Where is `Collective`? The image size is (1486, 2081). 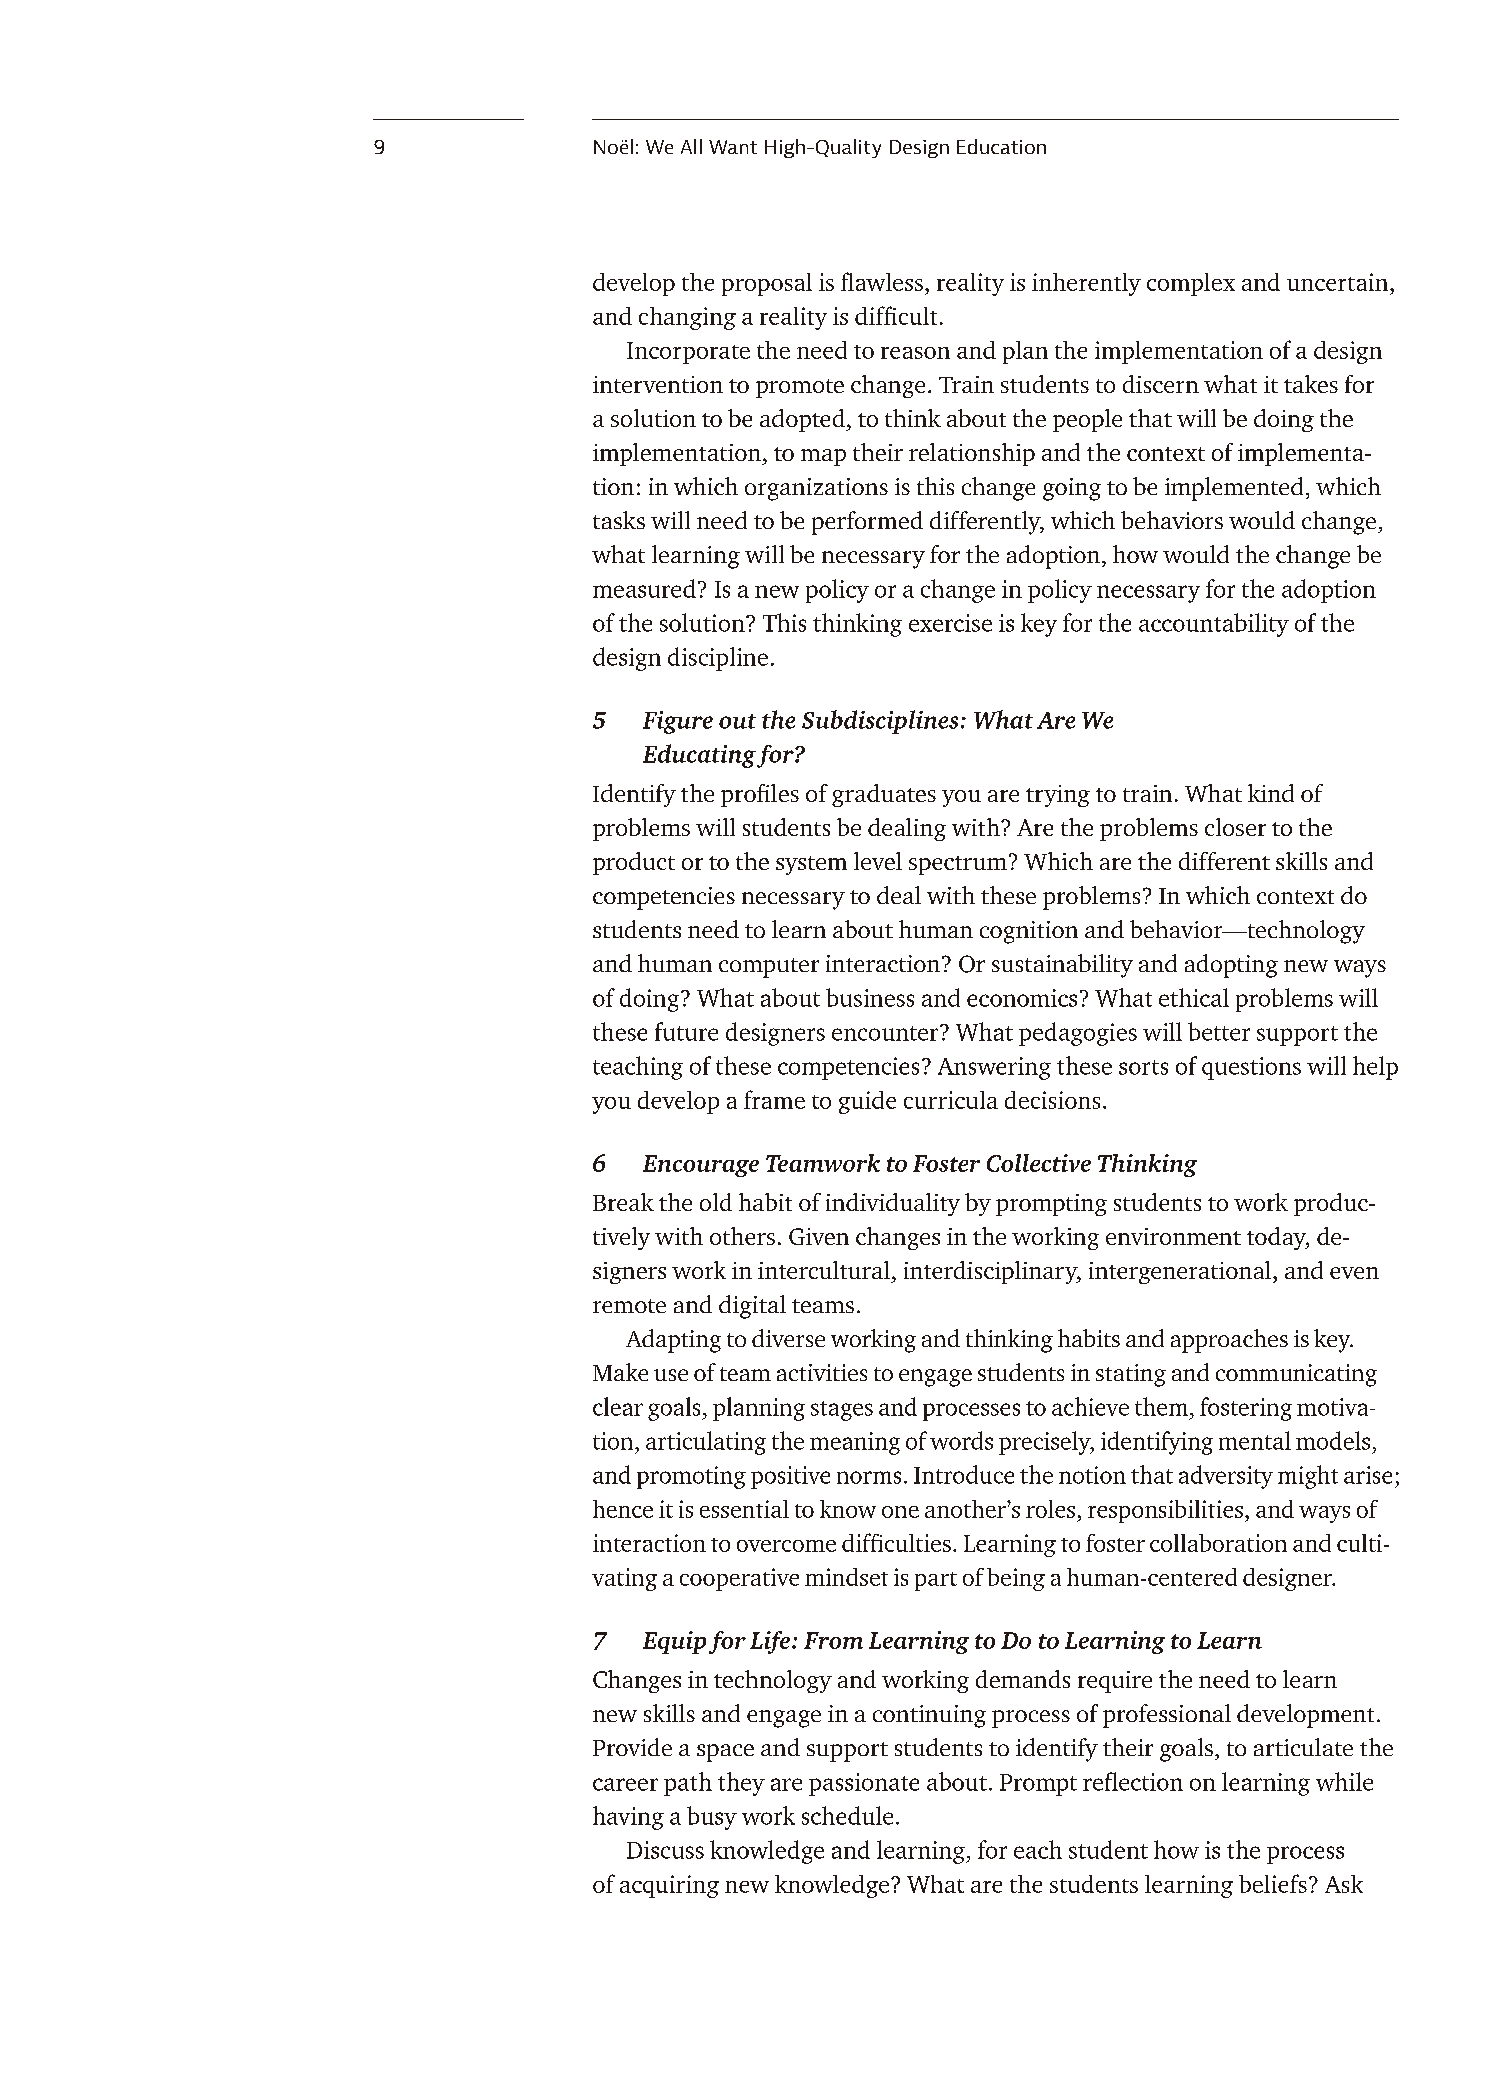 Collective is located at coordinates (1039, 1163).
